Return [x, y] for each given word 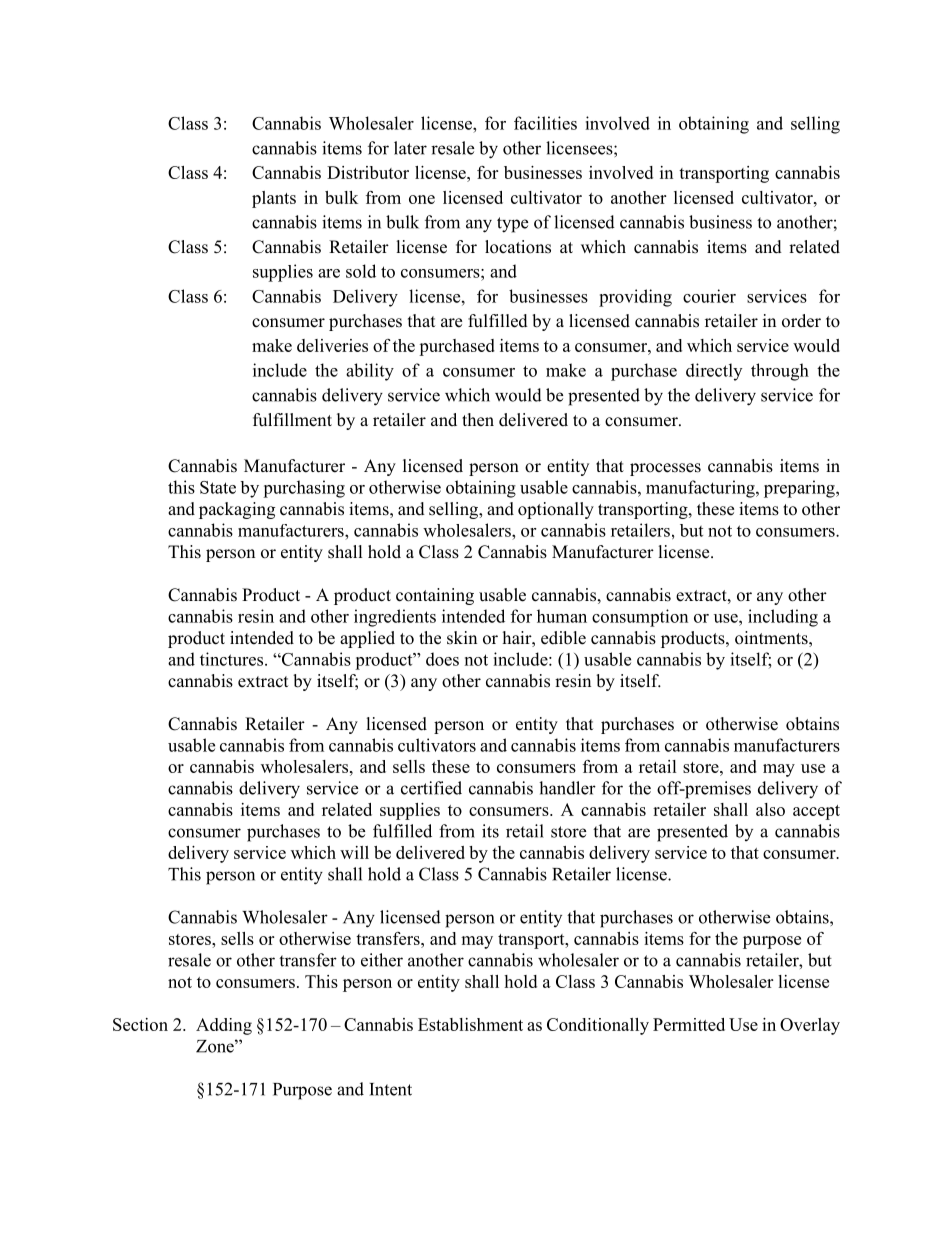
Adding [224, 1026]
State [218, 487]
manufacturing [701, 489]
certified [431, 788]
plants [274, 199]
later [410, 148]
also [770, 809]
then [478, 420]
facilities [545, 123]
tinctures [233, 659]
